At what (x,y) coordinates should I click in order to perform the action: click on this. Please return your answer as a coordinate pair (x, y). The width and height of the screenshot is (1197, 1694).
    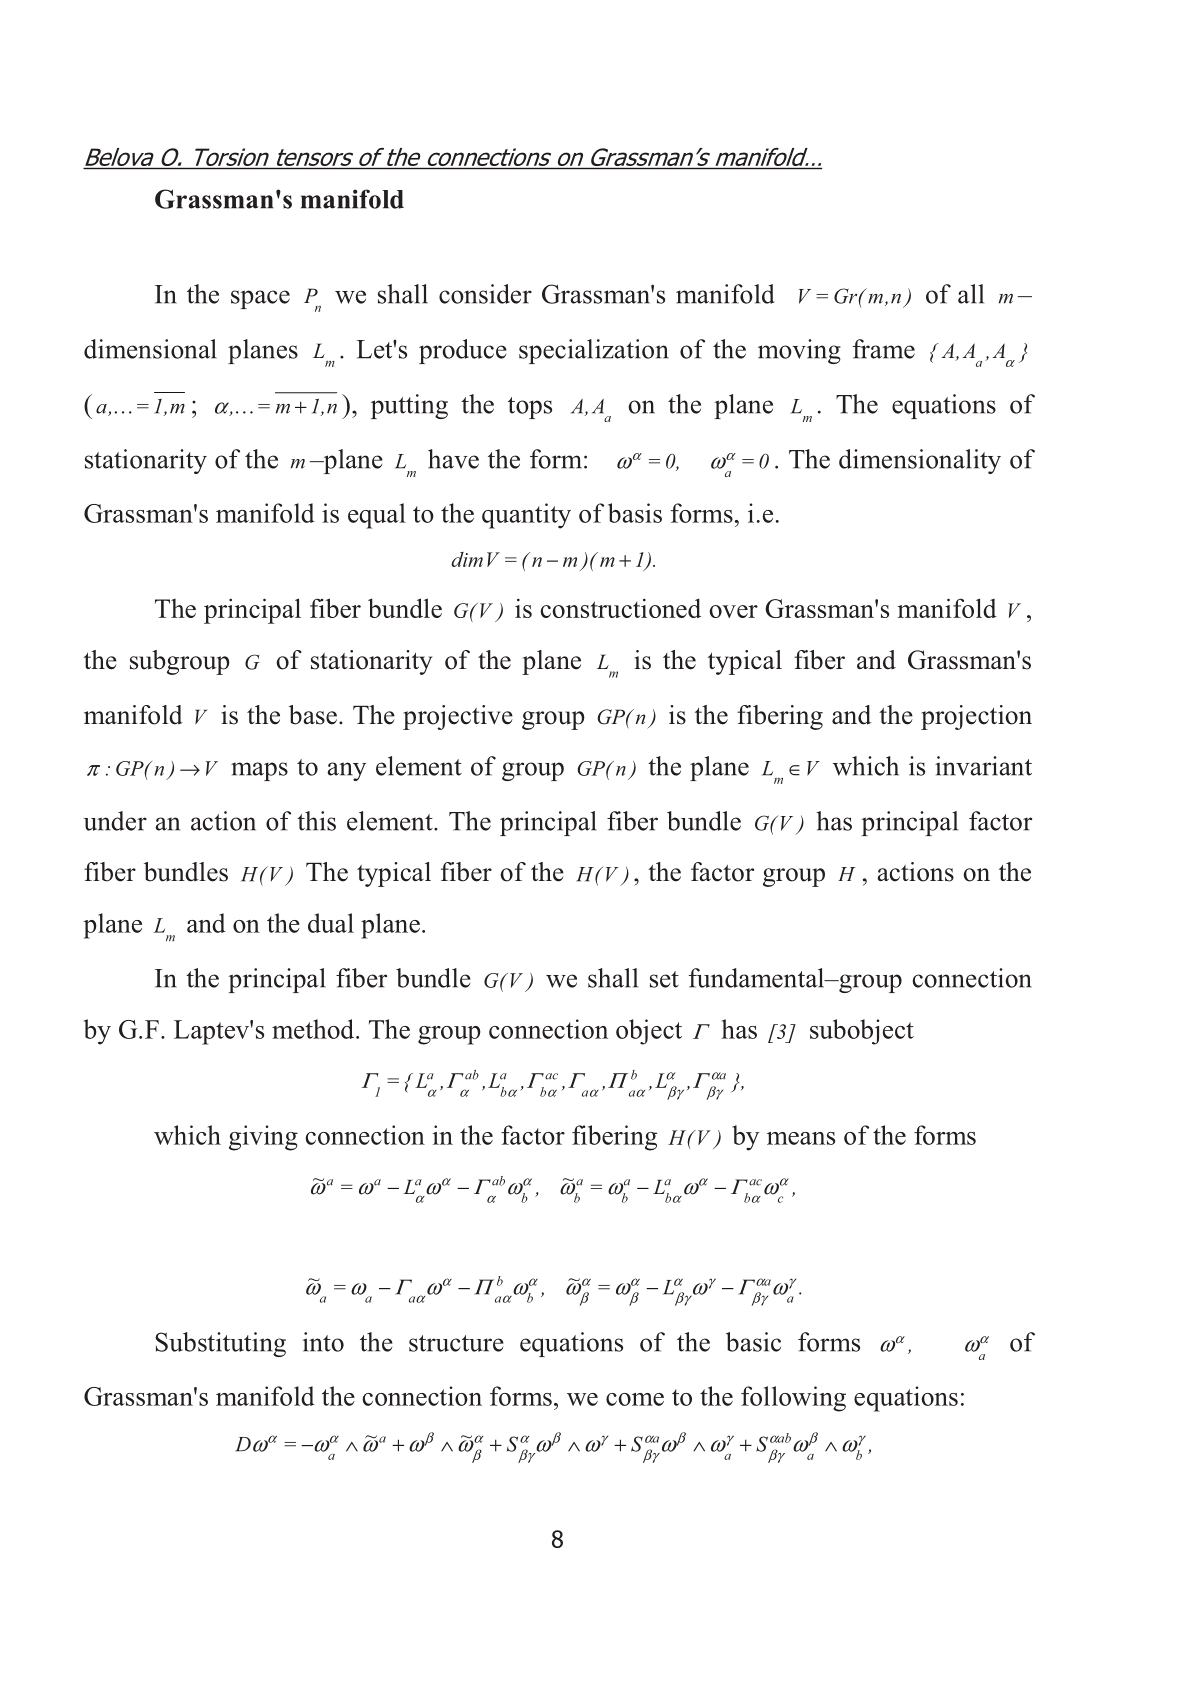
    Looking at the image, I should click on (316, 821).
